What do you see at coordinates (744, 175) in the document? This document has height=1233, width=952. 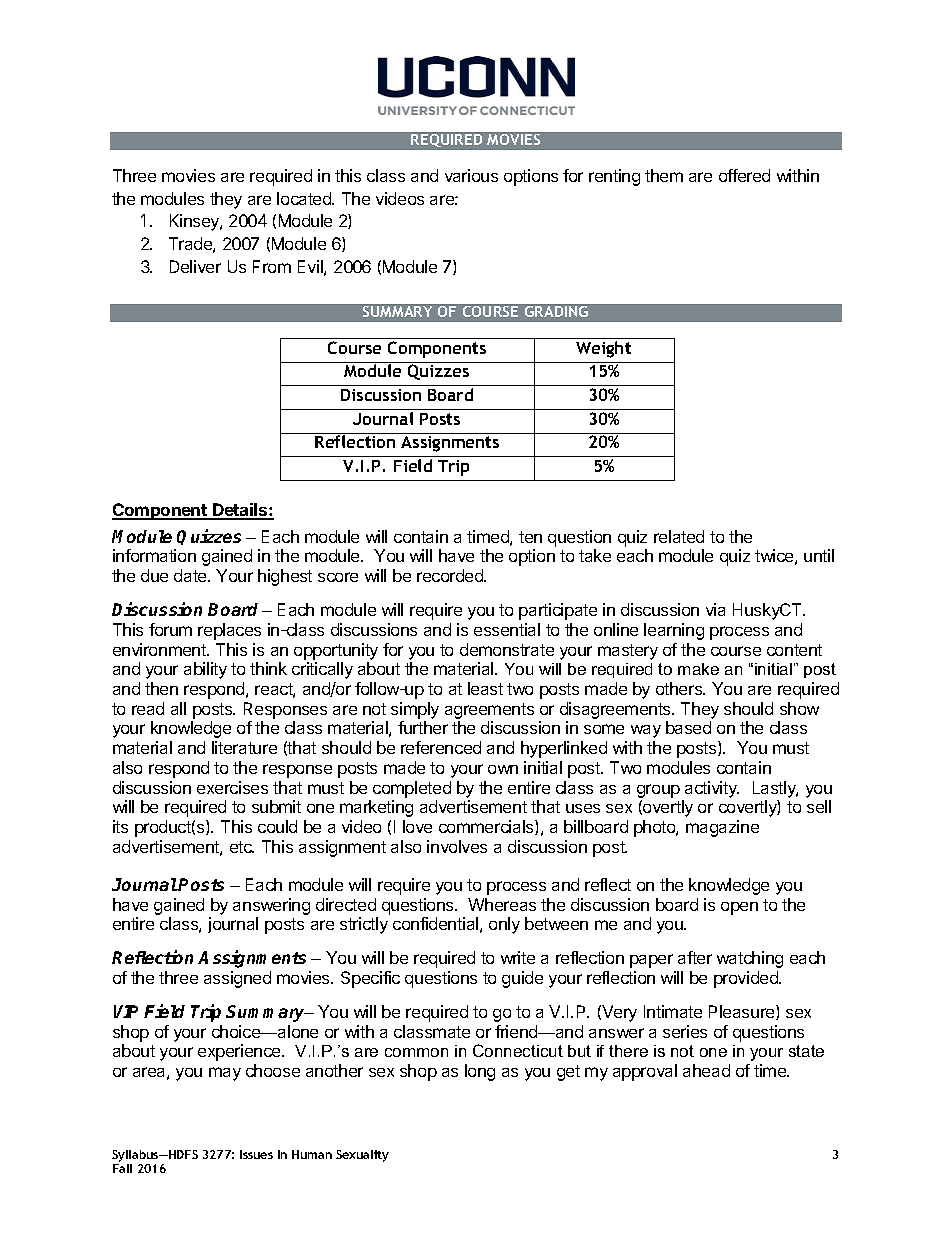 I see `offered` at bounding box center [744, 175].
